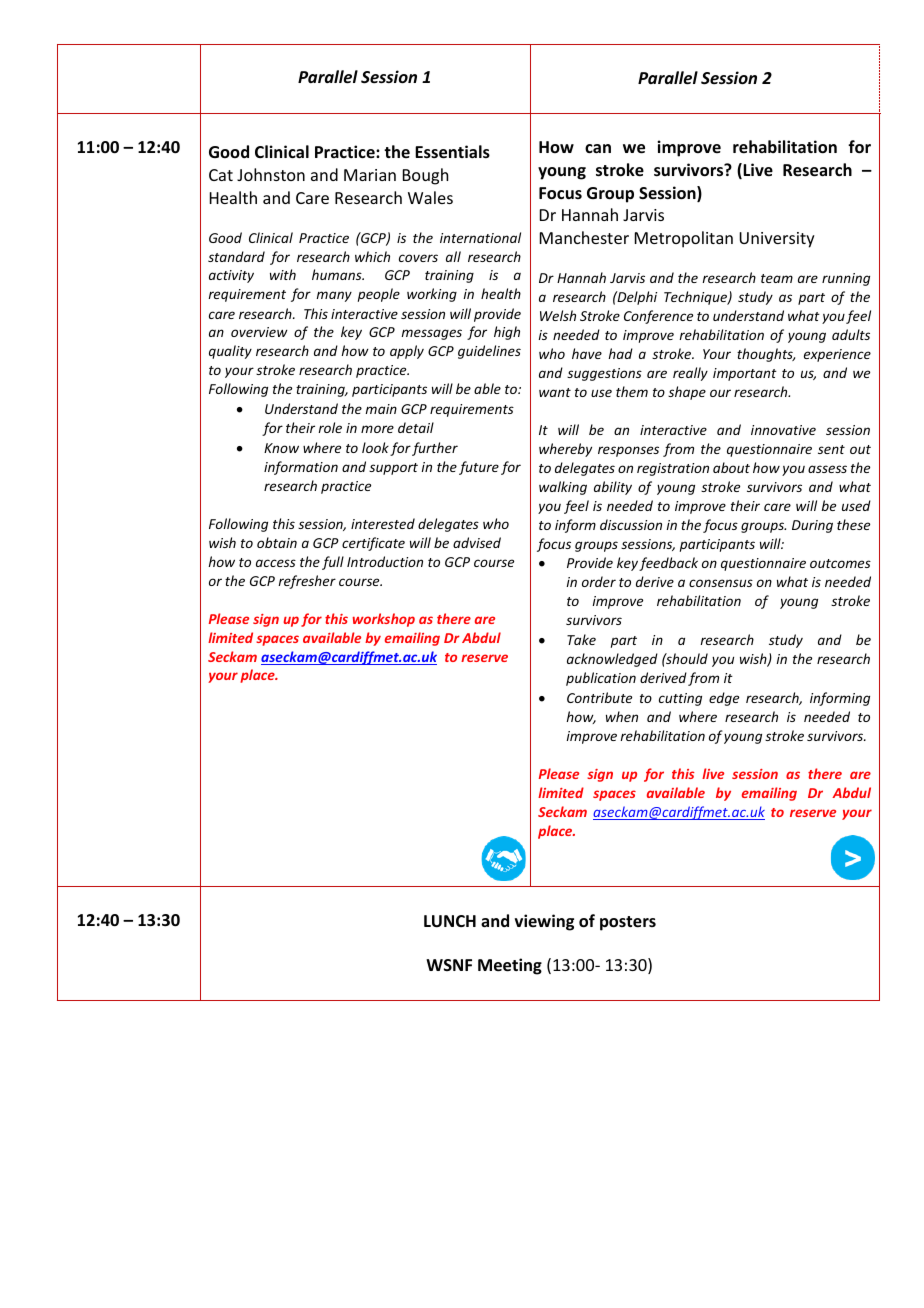  I want to click on Johnston, so click(271, 174).
